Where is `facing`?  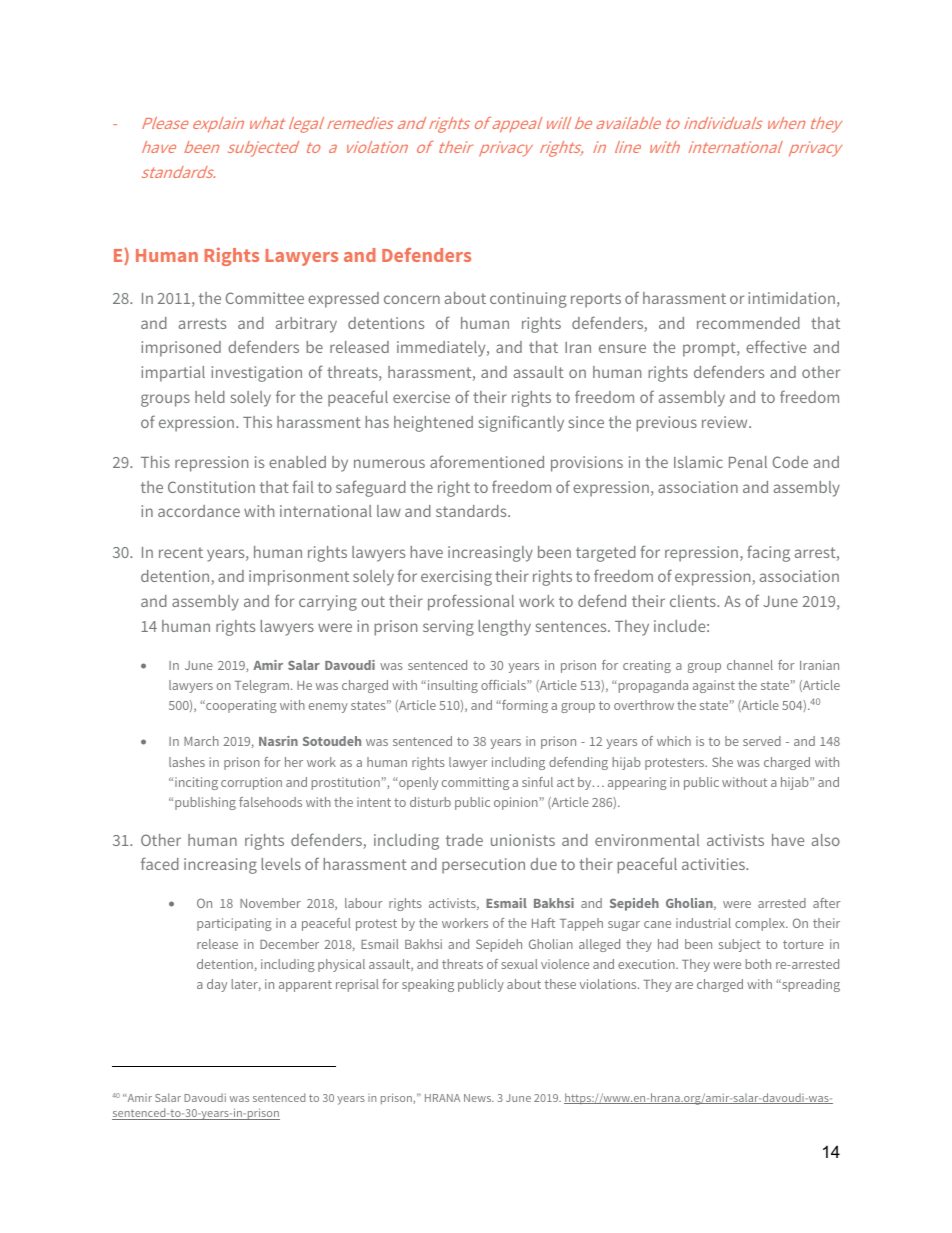 facing is located at coordinates (768, 553).
